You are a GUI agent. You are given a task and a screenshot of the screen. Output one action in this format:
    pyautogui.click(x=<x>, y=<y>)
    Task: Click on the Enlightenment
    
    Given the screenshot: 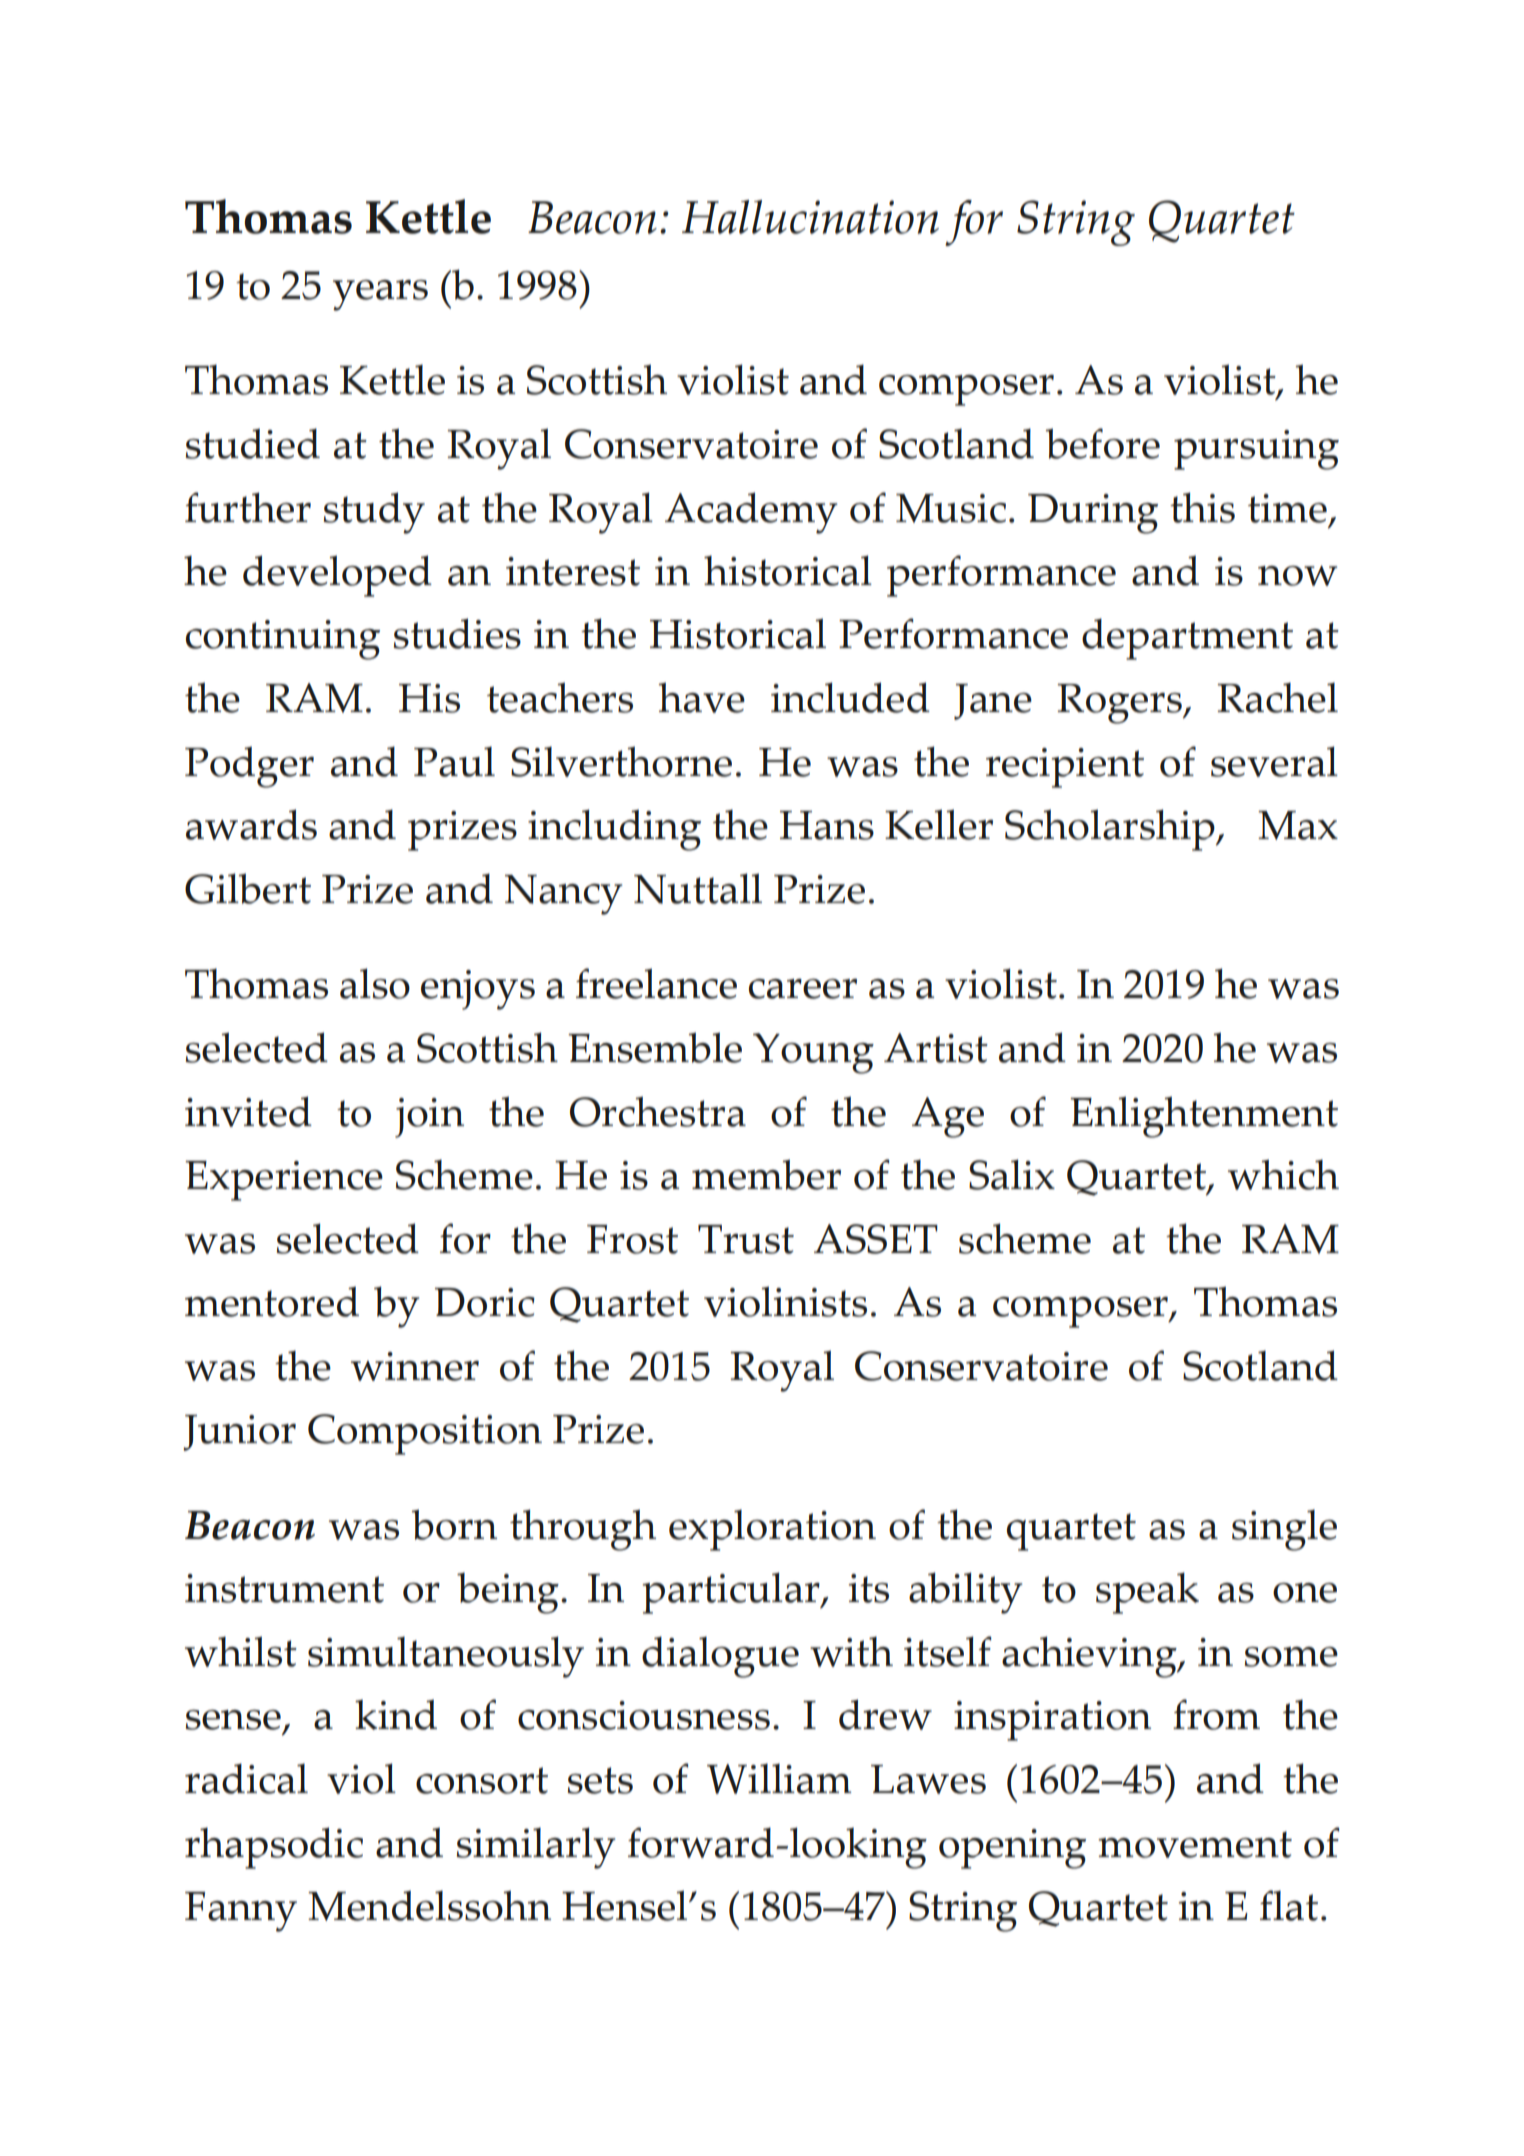 What is the action you would take?
    pyautogui.click(x=1204, y=1117)
